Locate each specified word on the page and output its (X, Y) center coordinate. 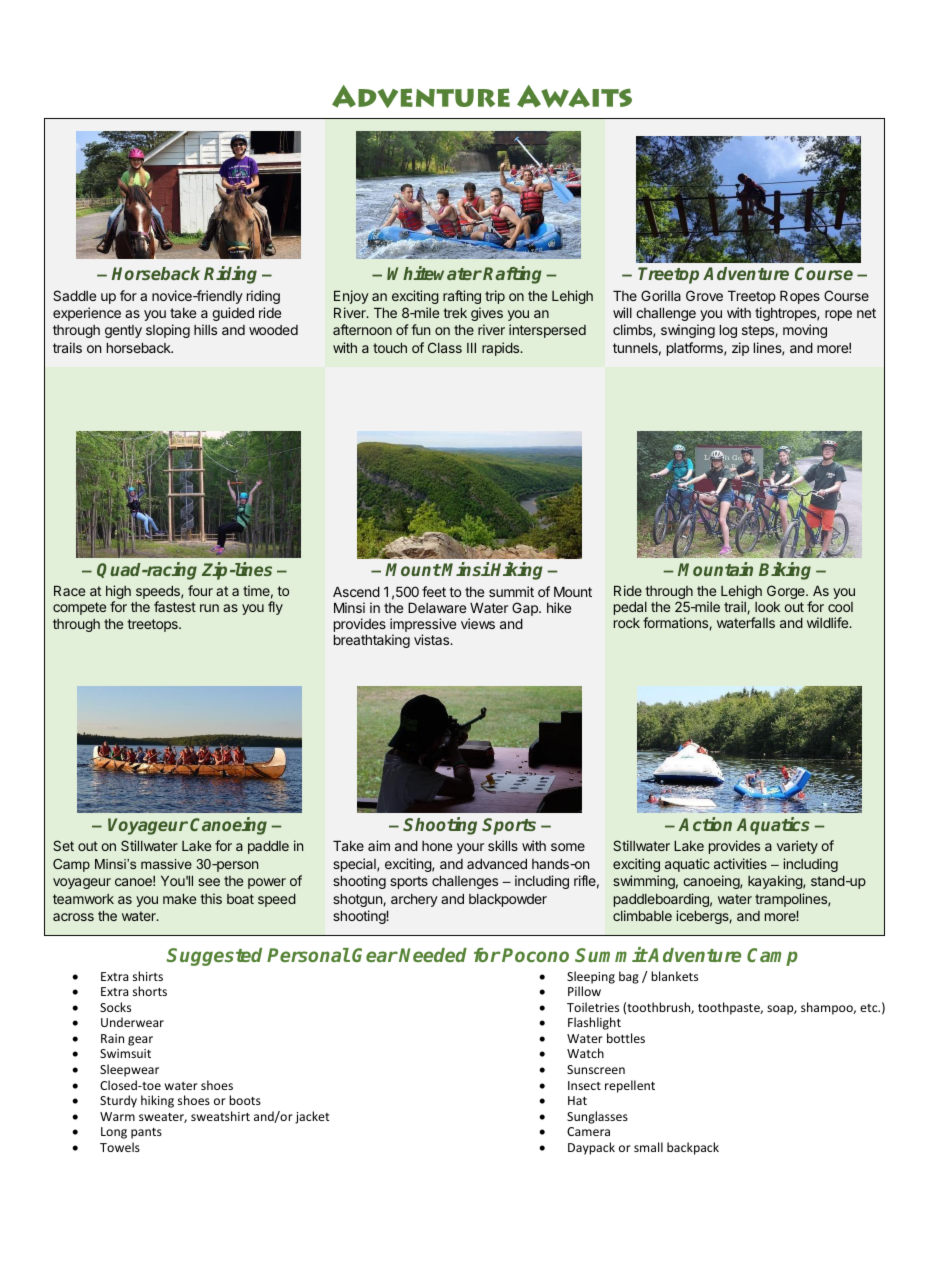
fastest (175, 606)
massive (166, 864)
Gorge (787, 592)
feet (434, 591)
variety (797, 847)
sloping (168, 331)
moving (805, 331)
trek (455, 313)
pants (146, 1133)
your (470, 848)
